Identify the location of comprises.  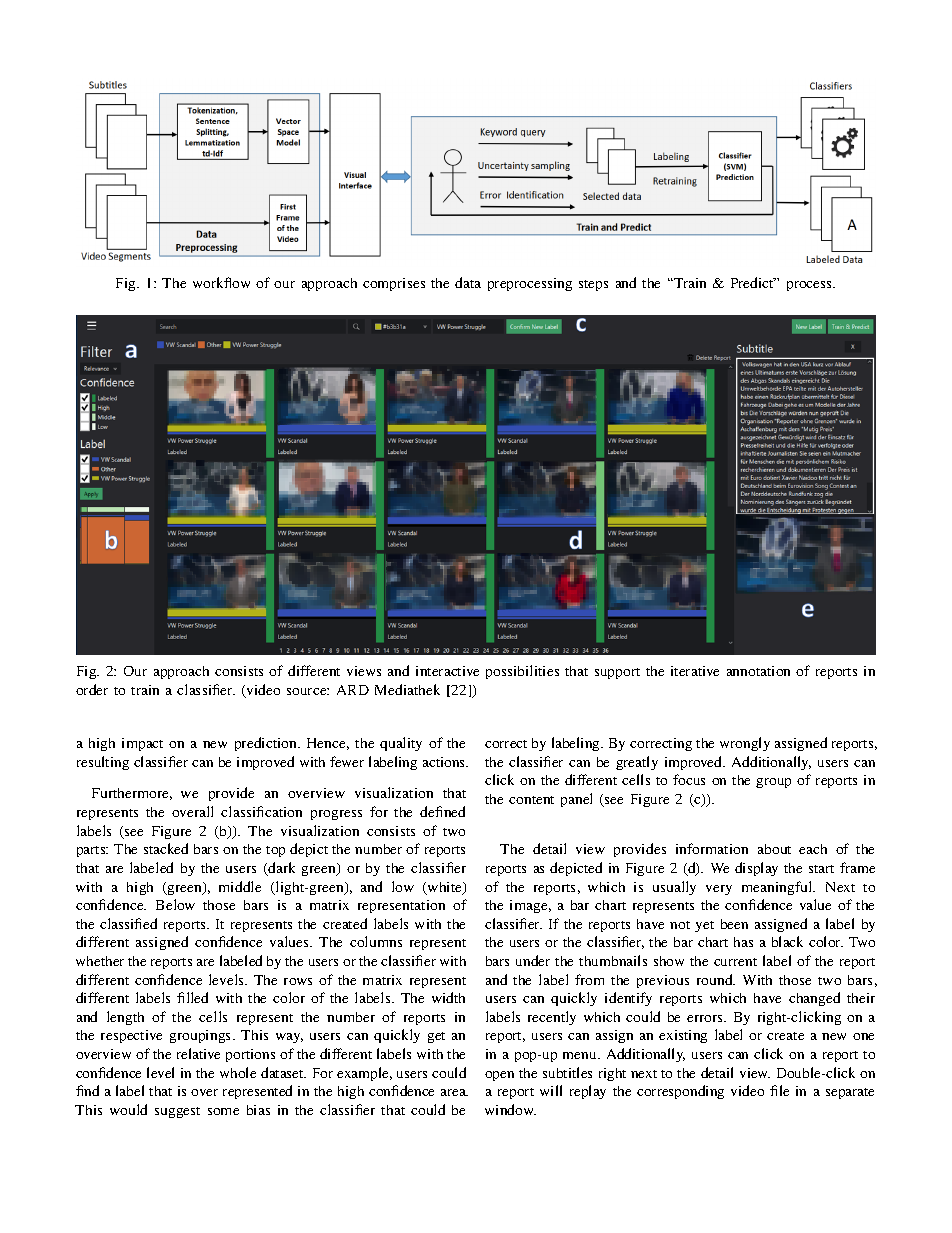
(394, 284).
